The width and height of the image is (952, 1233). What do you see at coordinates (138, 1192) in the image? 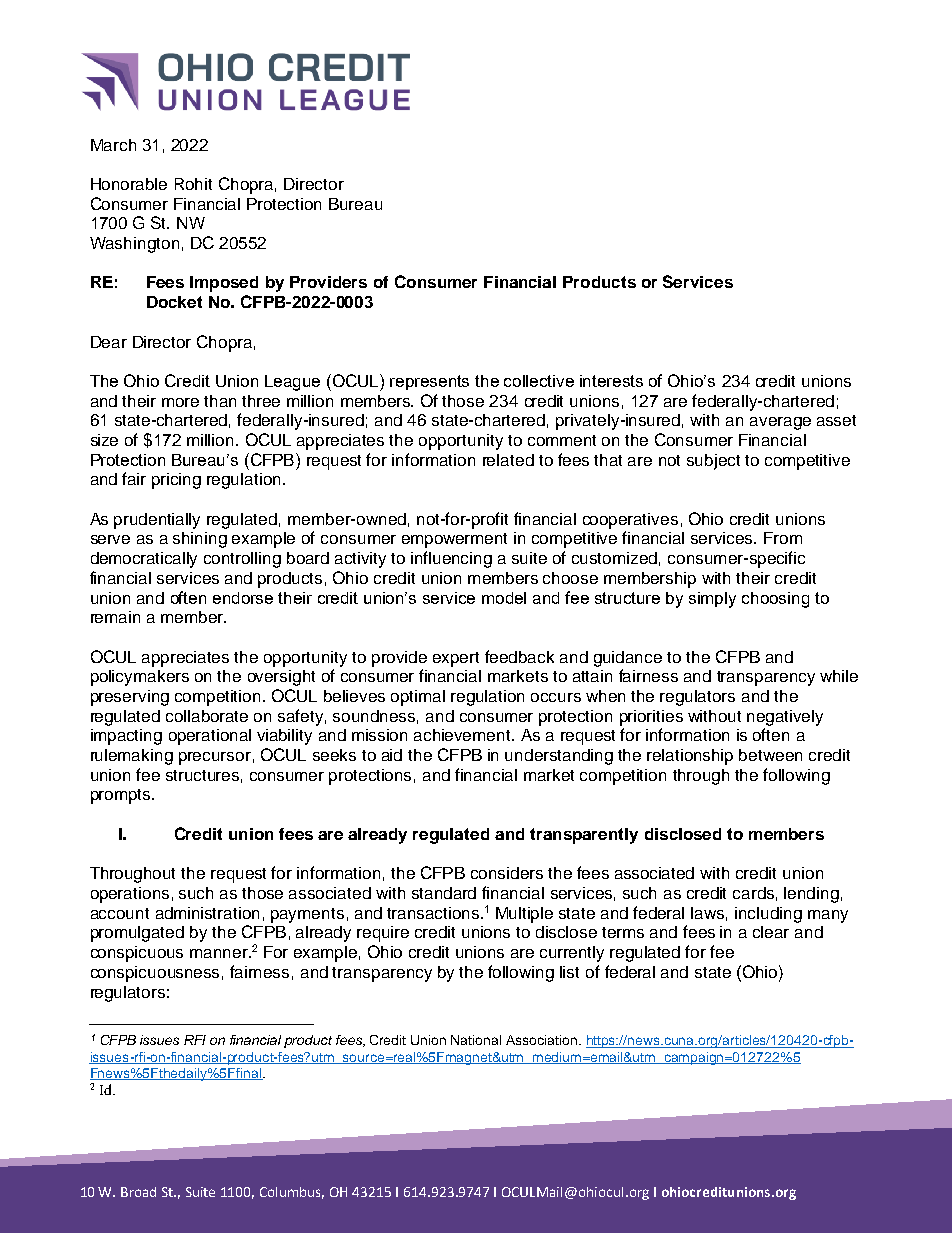
I see `Broad` at bounding box center [138, 1192].
